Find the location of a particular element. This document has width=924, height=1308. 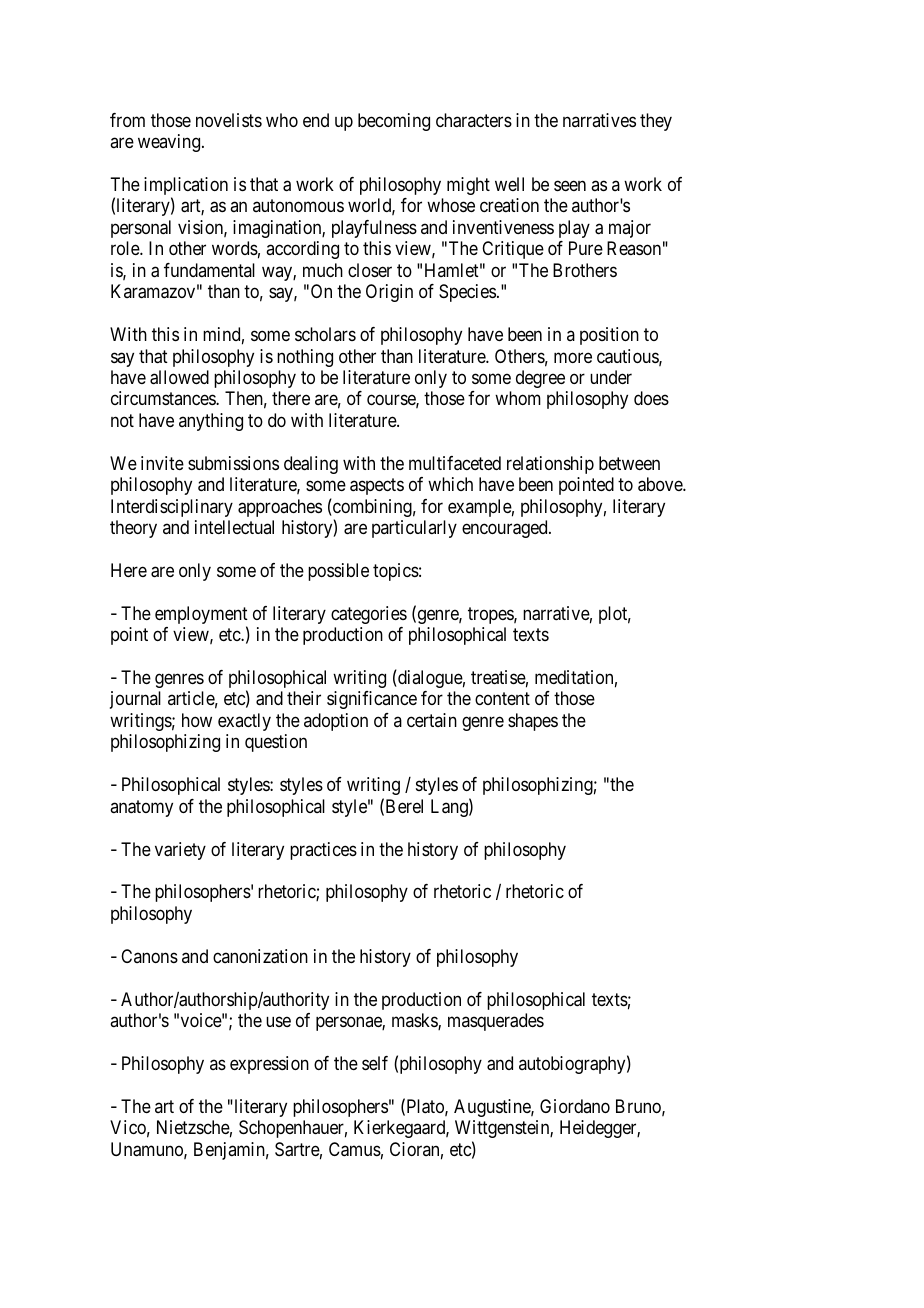

expression is located at coordinates (269, 1065).
